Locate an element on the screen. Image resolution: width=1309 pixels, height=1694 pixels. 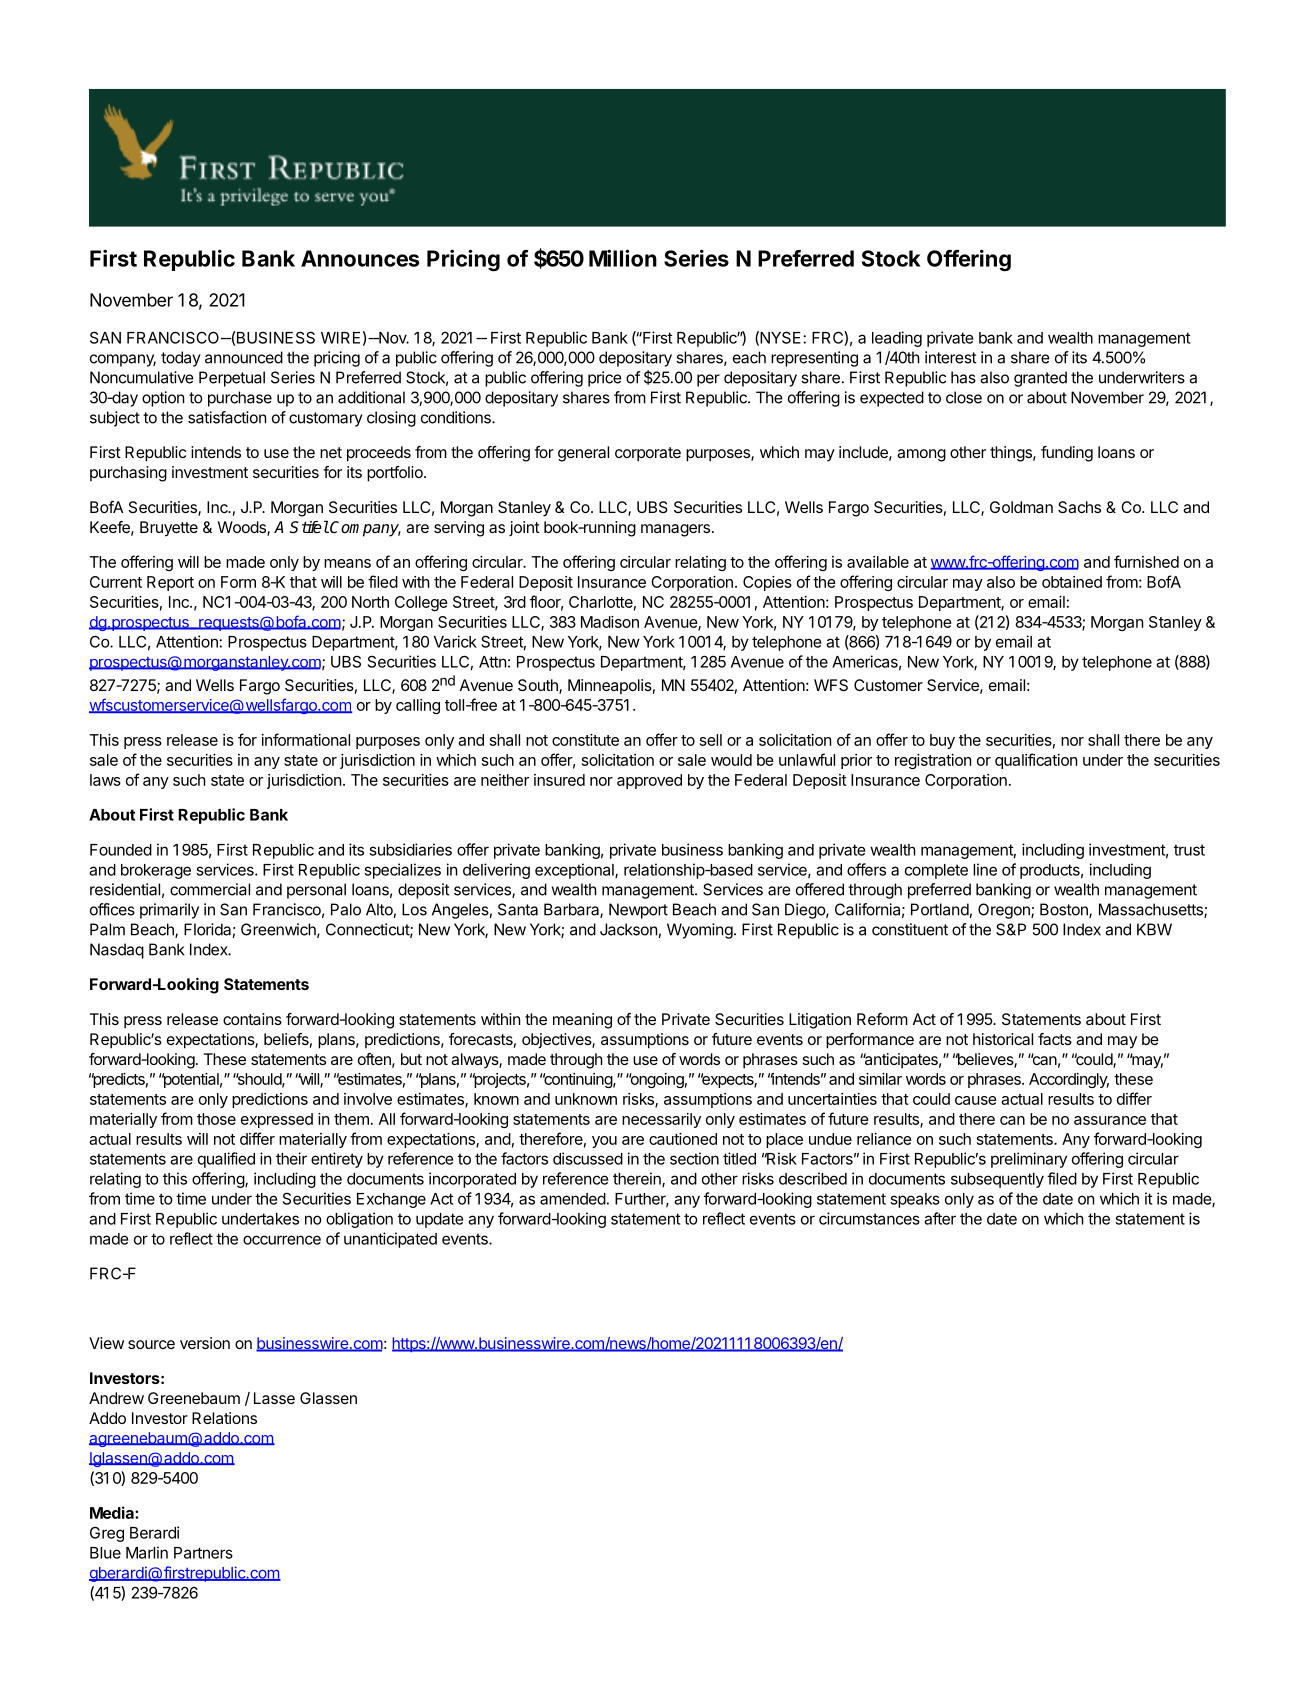
Partners is located at coordinates (203, 1553).
